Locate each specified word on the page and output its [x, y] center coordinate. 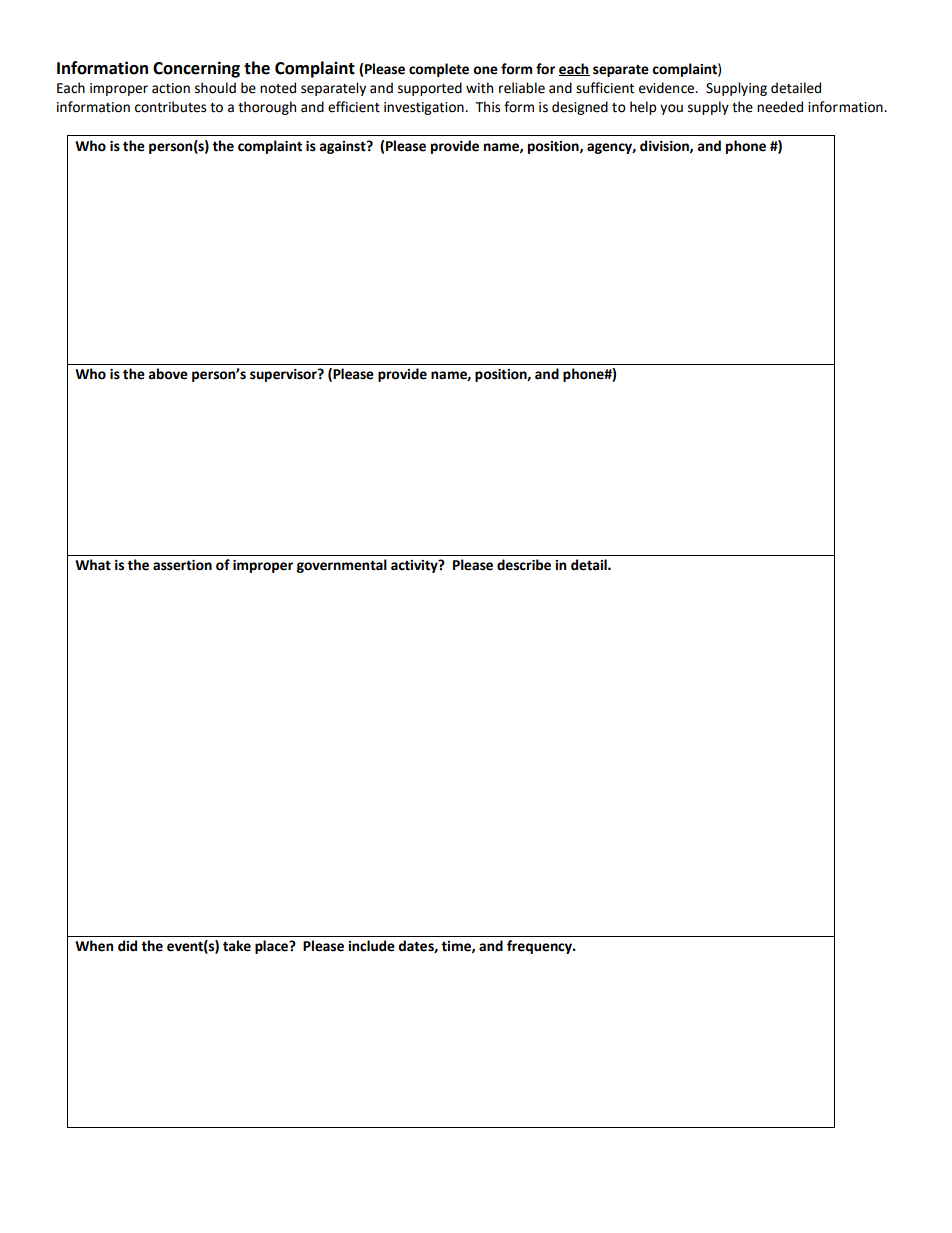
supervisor [284, 375]
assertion [182, 565]
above [168, 374]
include [371, 946]
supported [430, 89]
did [127, 946]
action [171, 88]
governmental [342, 566]
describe [524, 565]
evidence [668, 88]
